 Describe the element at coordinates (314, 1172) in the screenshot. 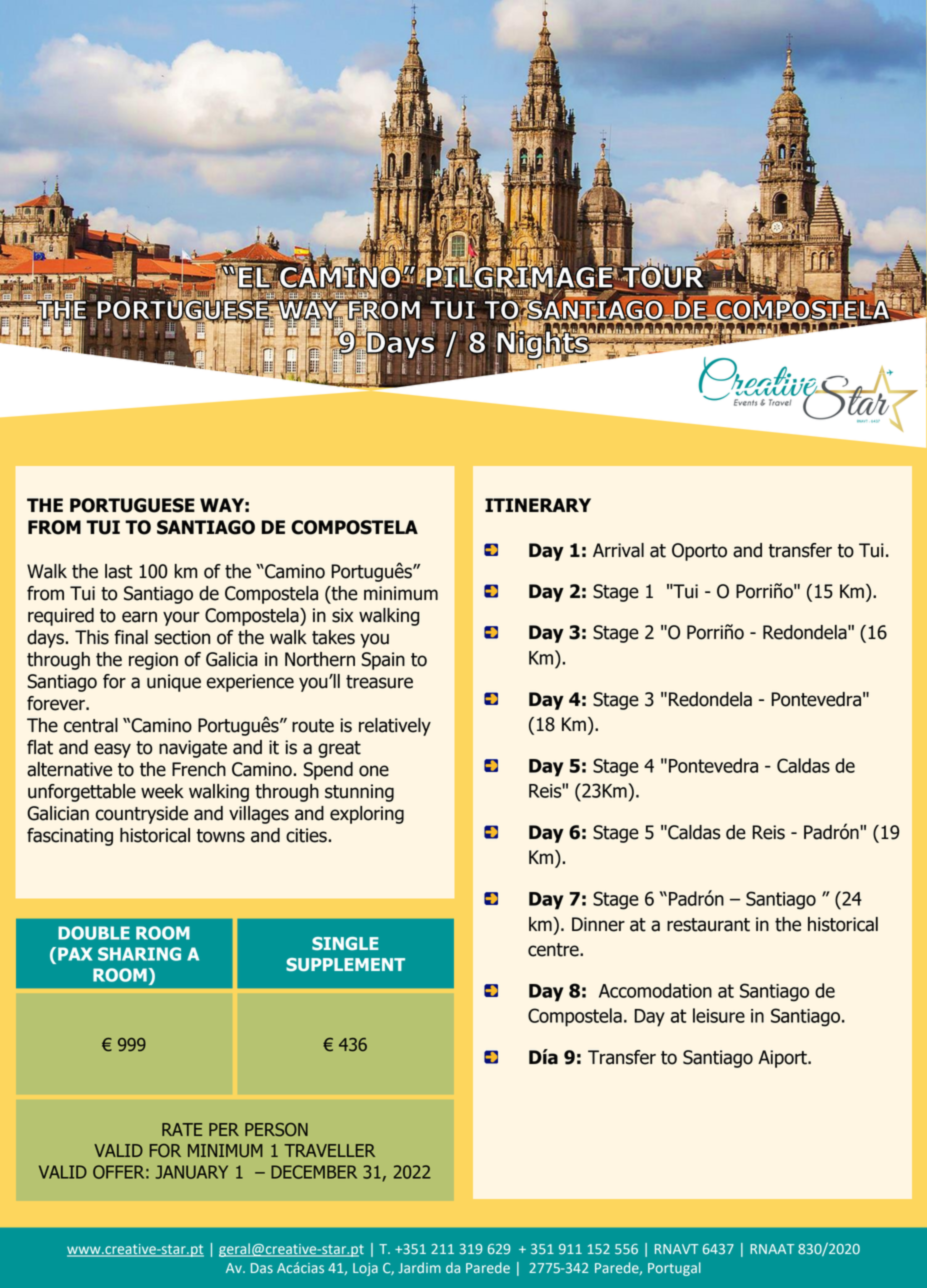

I see `DECEMBER` at that location.
